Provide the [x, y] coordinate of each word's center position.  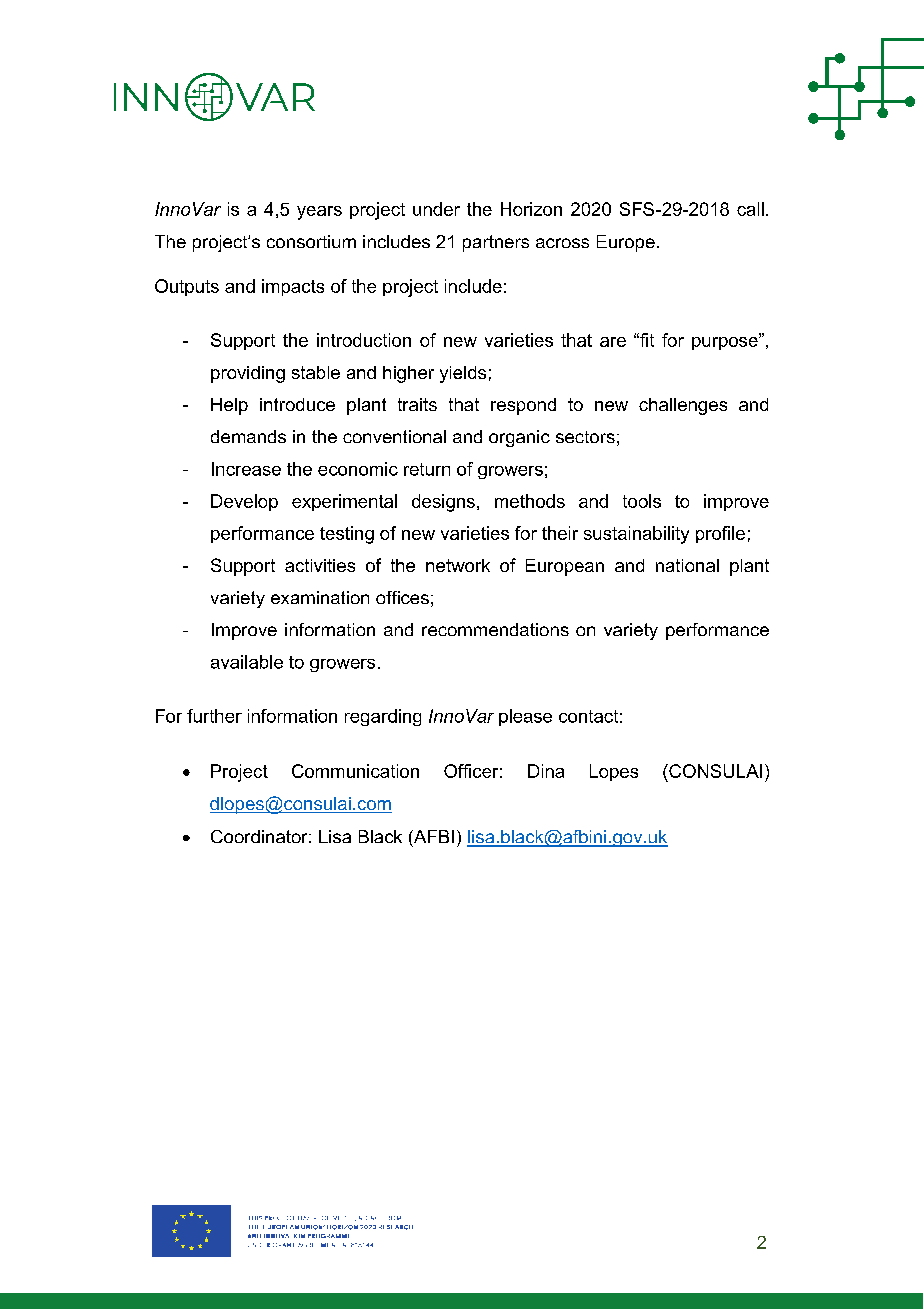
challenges [683, 406]
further [214, 716]
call [750, 209]
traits [417, 404]
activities [320, 565]
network [458, 565]
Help [229, 406]
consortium [311, 241]
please [525, 717]
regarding [383, 717]
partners [496, 243]
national [687, 565]
